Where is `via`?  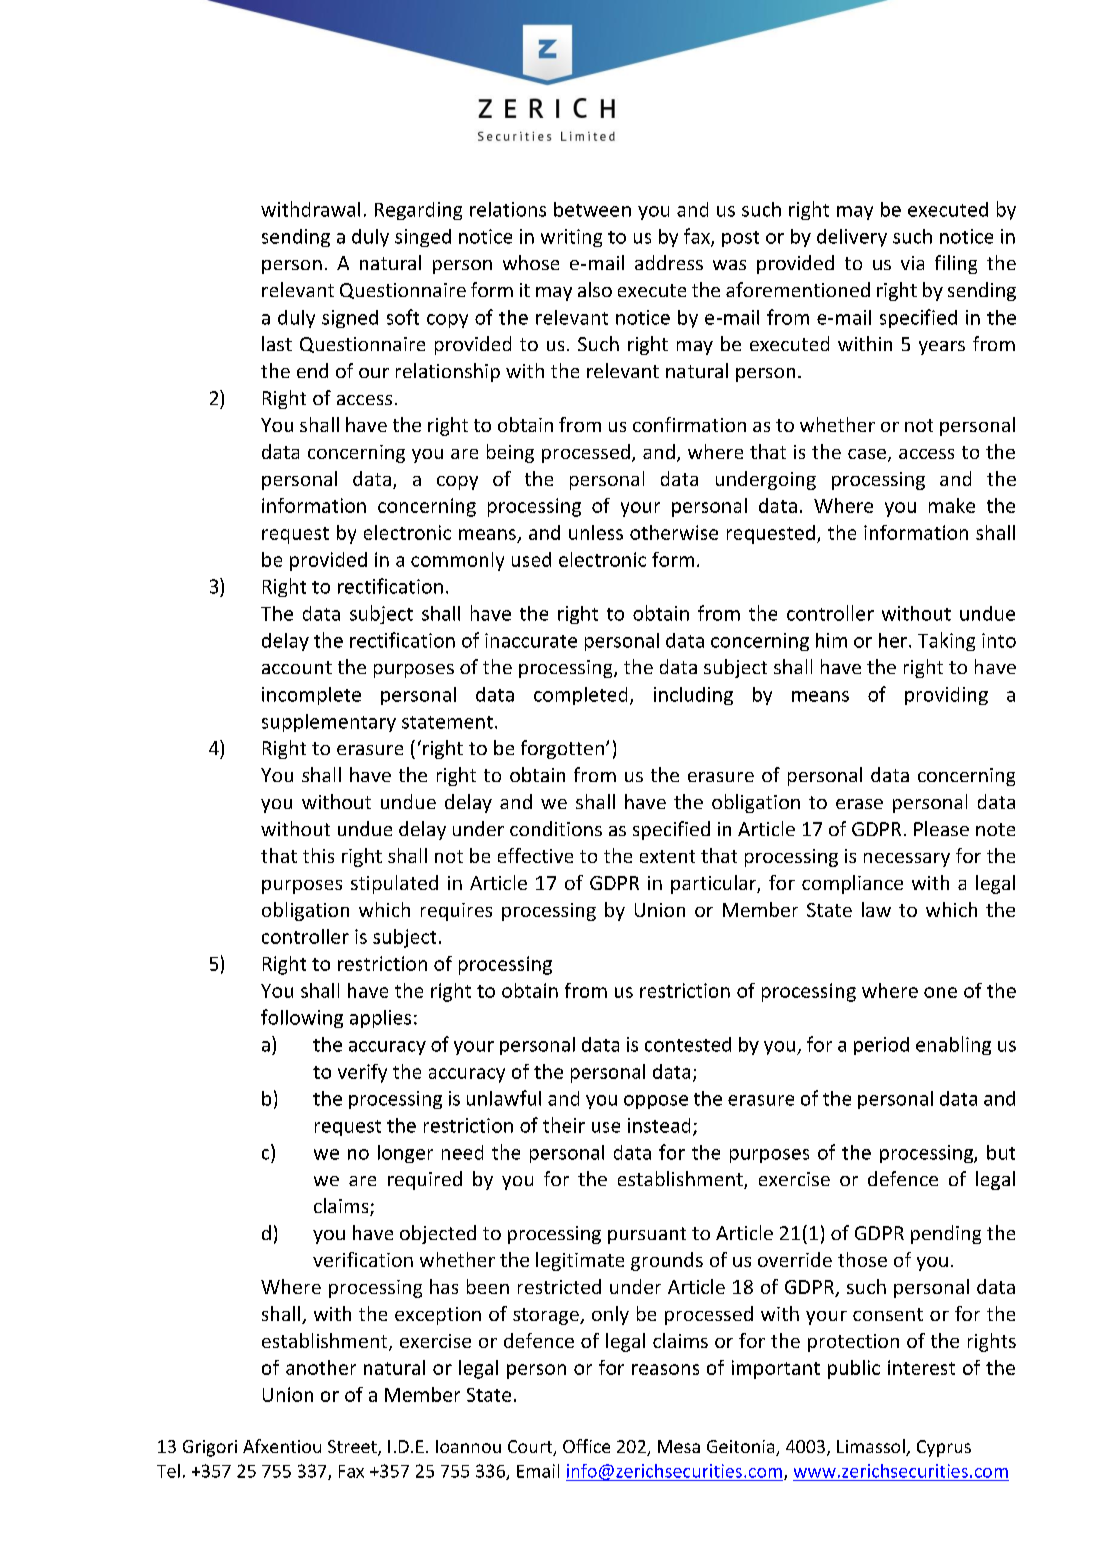 via is located at coordinates (912, 263).
